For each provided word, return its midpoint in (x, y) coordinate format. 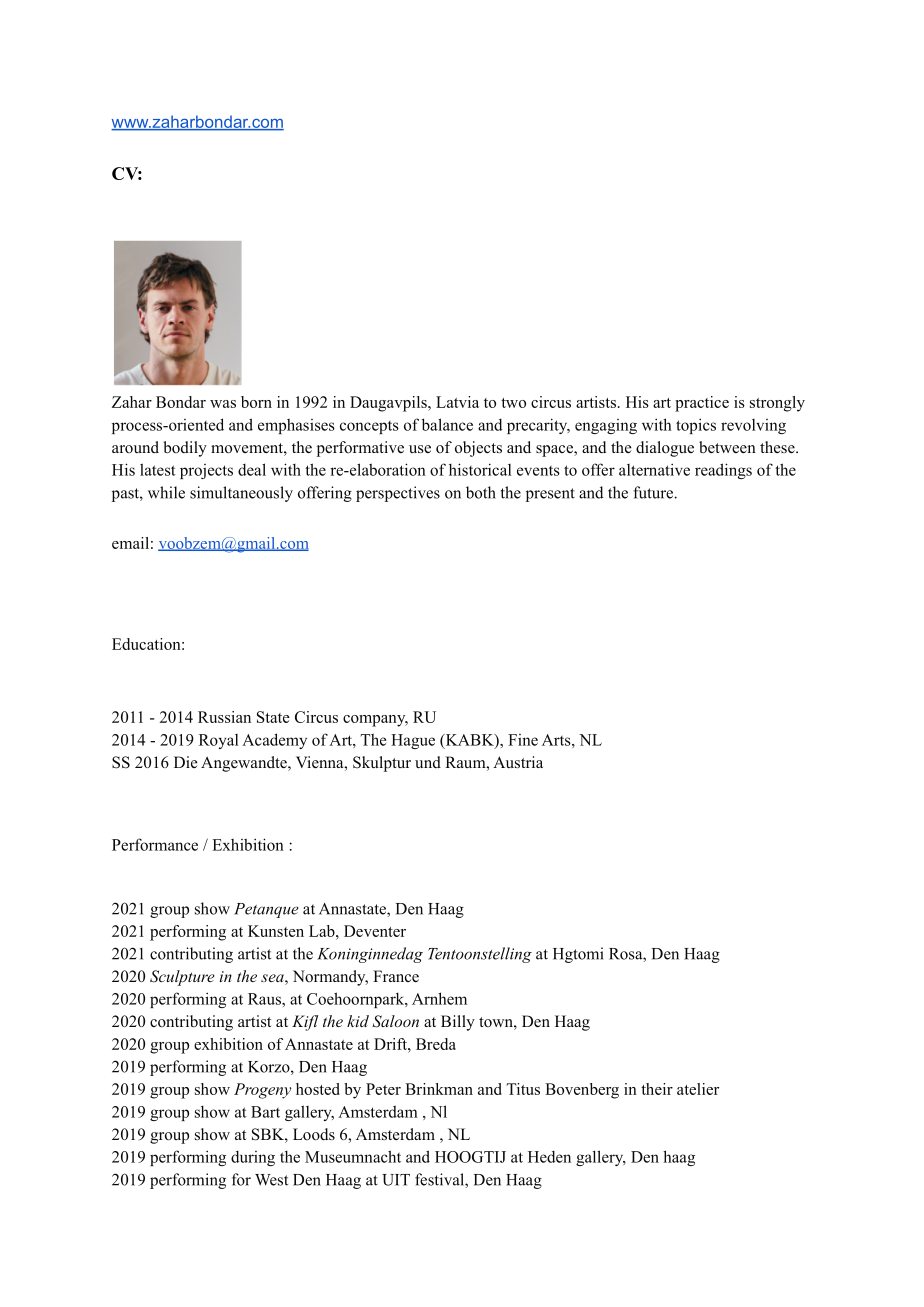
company (375, 721)
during (253, 1158)
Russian (224, 717)
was (223, 404)
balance (447, 424)
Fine (523, 740)
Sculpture (182, 978)
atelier (698, 1089)
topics (696, 426)
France (396, 976)
